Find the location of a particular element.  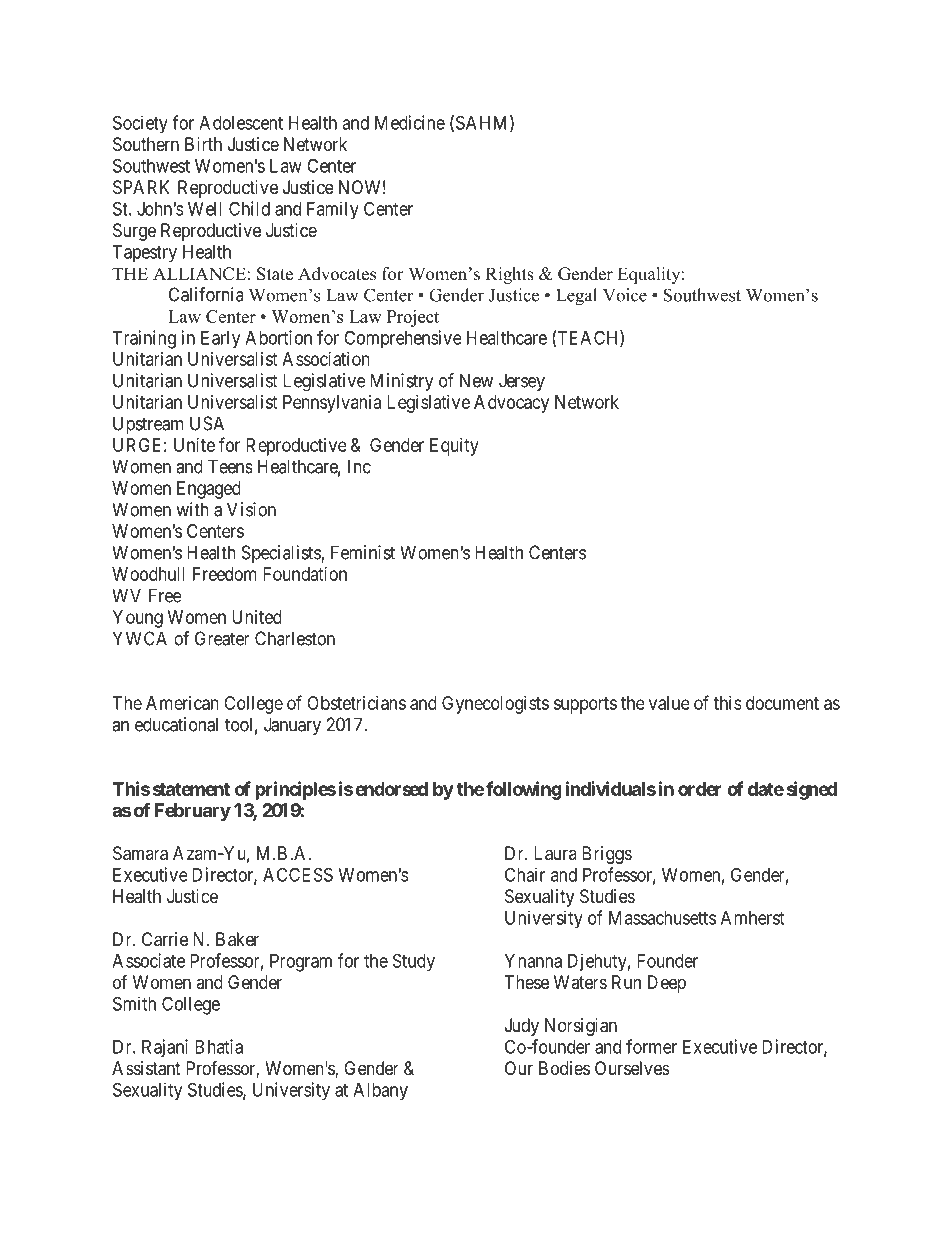

Birth is located at coordinates (203, 144).
